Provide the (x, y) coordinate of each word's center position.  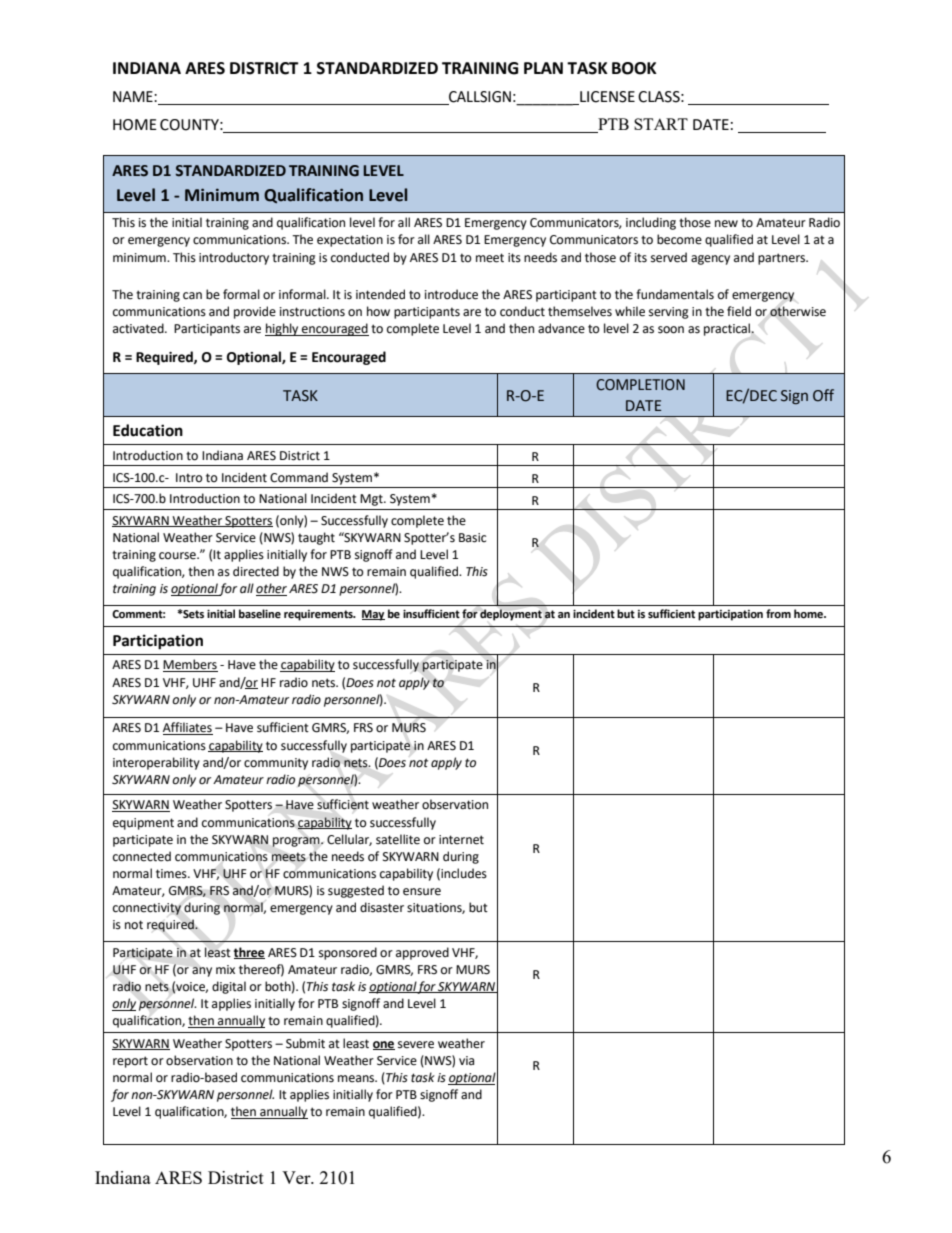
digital (229, 987)
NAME (134, 96)
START (661, 124)
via (466, 1060)
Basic (472, 538)
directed (256, 571)
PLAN (543, 68)
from (778, 614)
